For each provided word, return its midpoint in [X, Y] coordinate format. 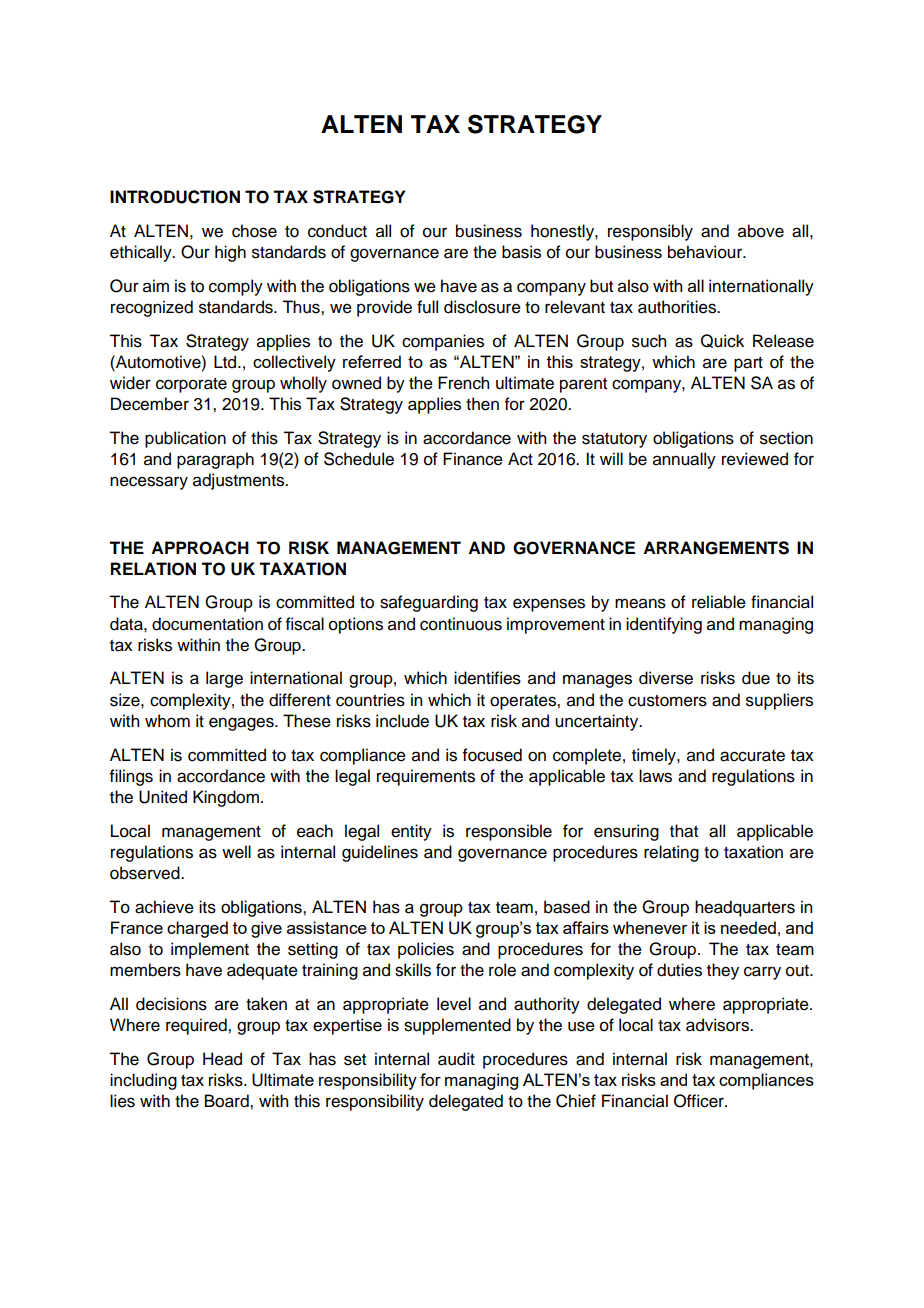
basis [521, 252]
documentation [207, 624]
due [756, 678]
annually [684, 460]
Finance [473, 459]
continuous [461, 624]
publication [185, 439]
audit [456, 1059]
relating [671, 853]
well [236, 852]
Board [228, 1101]
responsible [509, 832]
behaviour [706, 252]
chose [254, 231]
